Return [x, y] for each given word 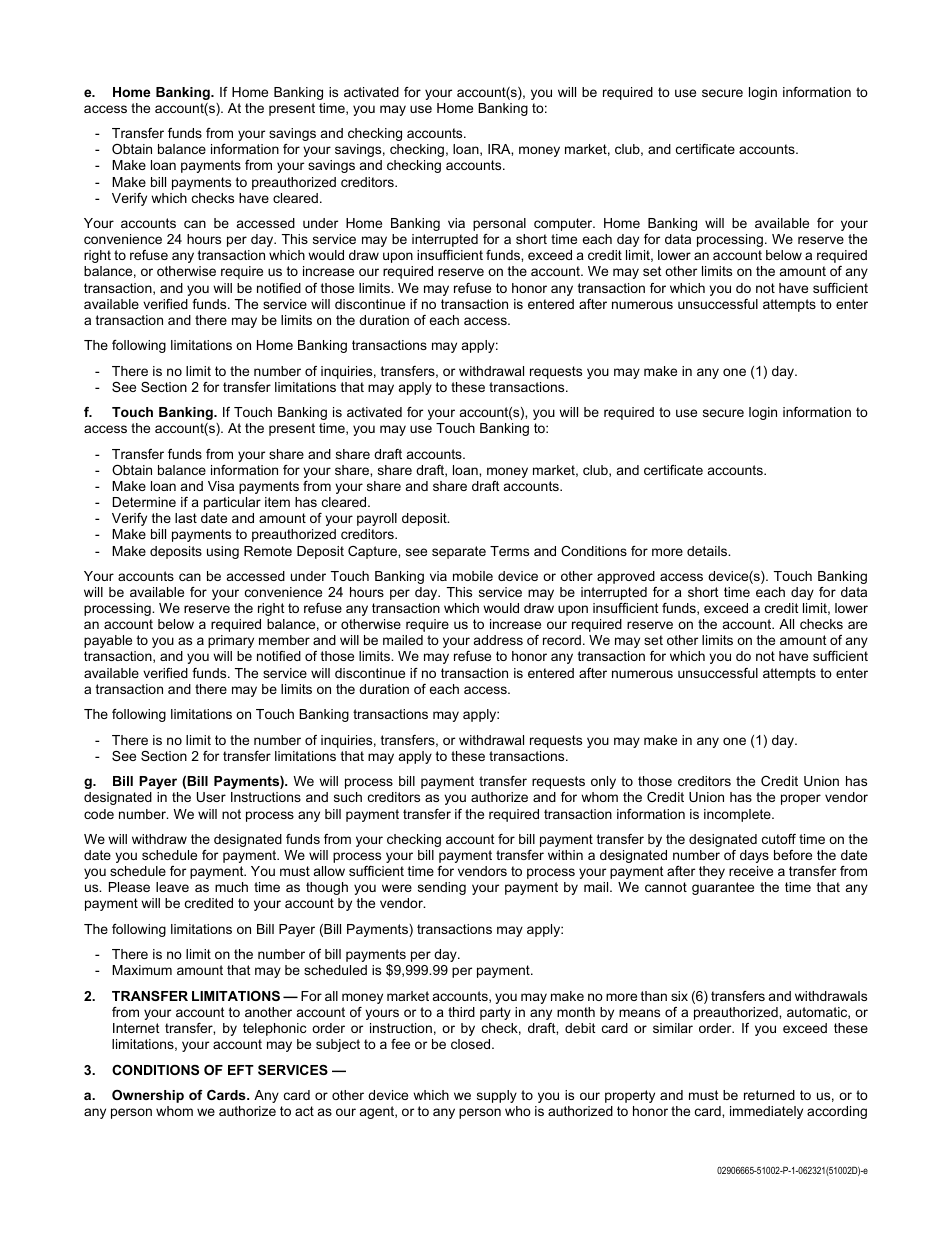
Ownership [148, 1096]
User [211, 797]
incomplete [738, 815]
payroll [377, 519]
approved [626, 577]
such [348, 797]
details [708, 551]
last [186, 518]
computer [564, 224]
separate [459, 552]
